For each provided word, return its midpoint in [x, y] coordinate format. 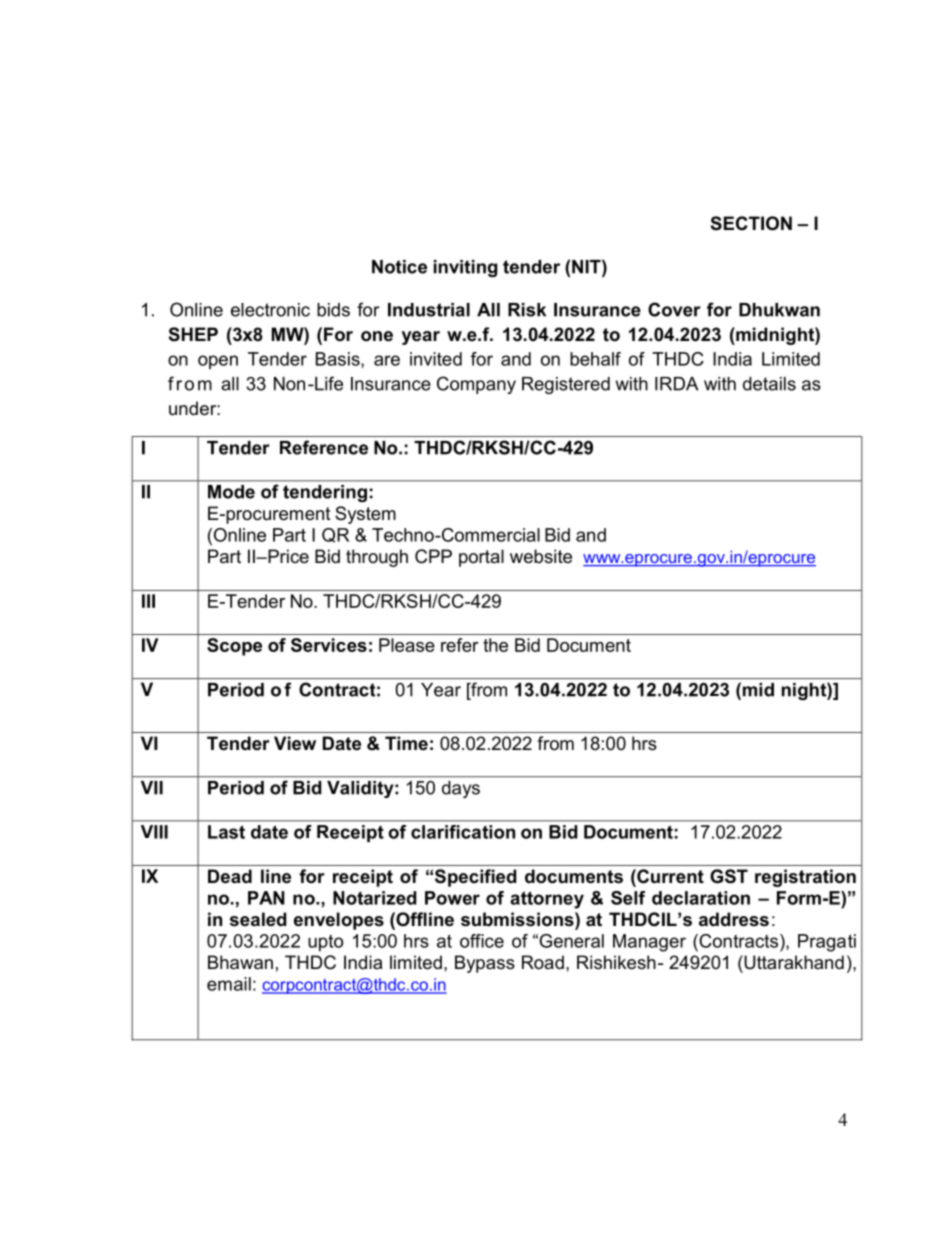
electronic [270, 310]
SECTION [751, 223]
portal [481, 558]
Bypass [485, 964]
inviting [465, 268]
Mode [231, 492]
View [295, 743]
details [769, 384]
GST [729, 876]
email [229, 984]
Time [406, 743]
